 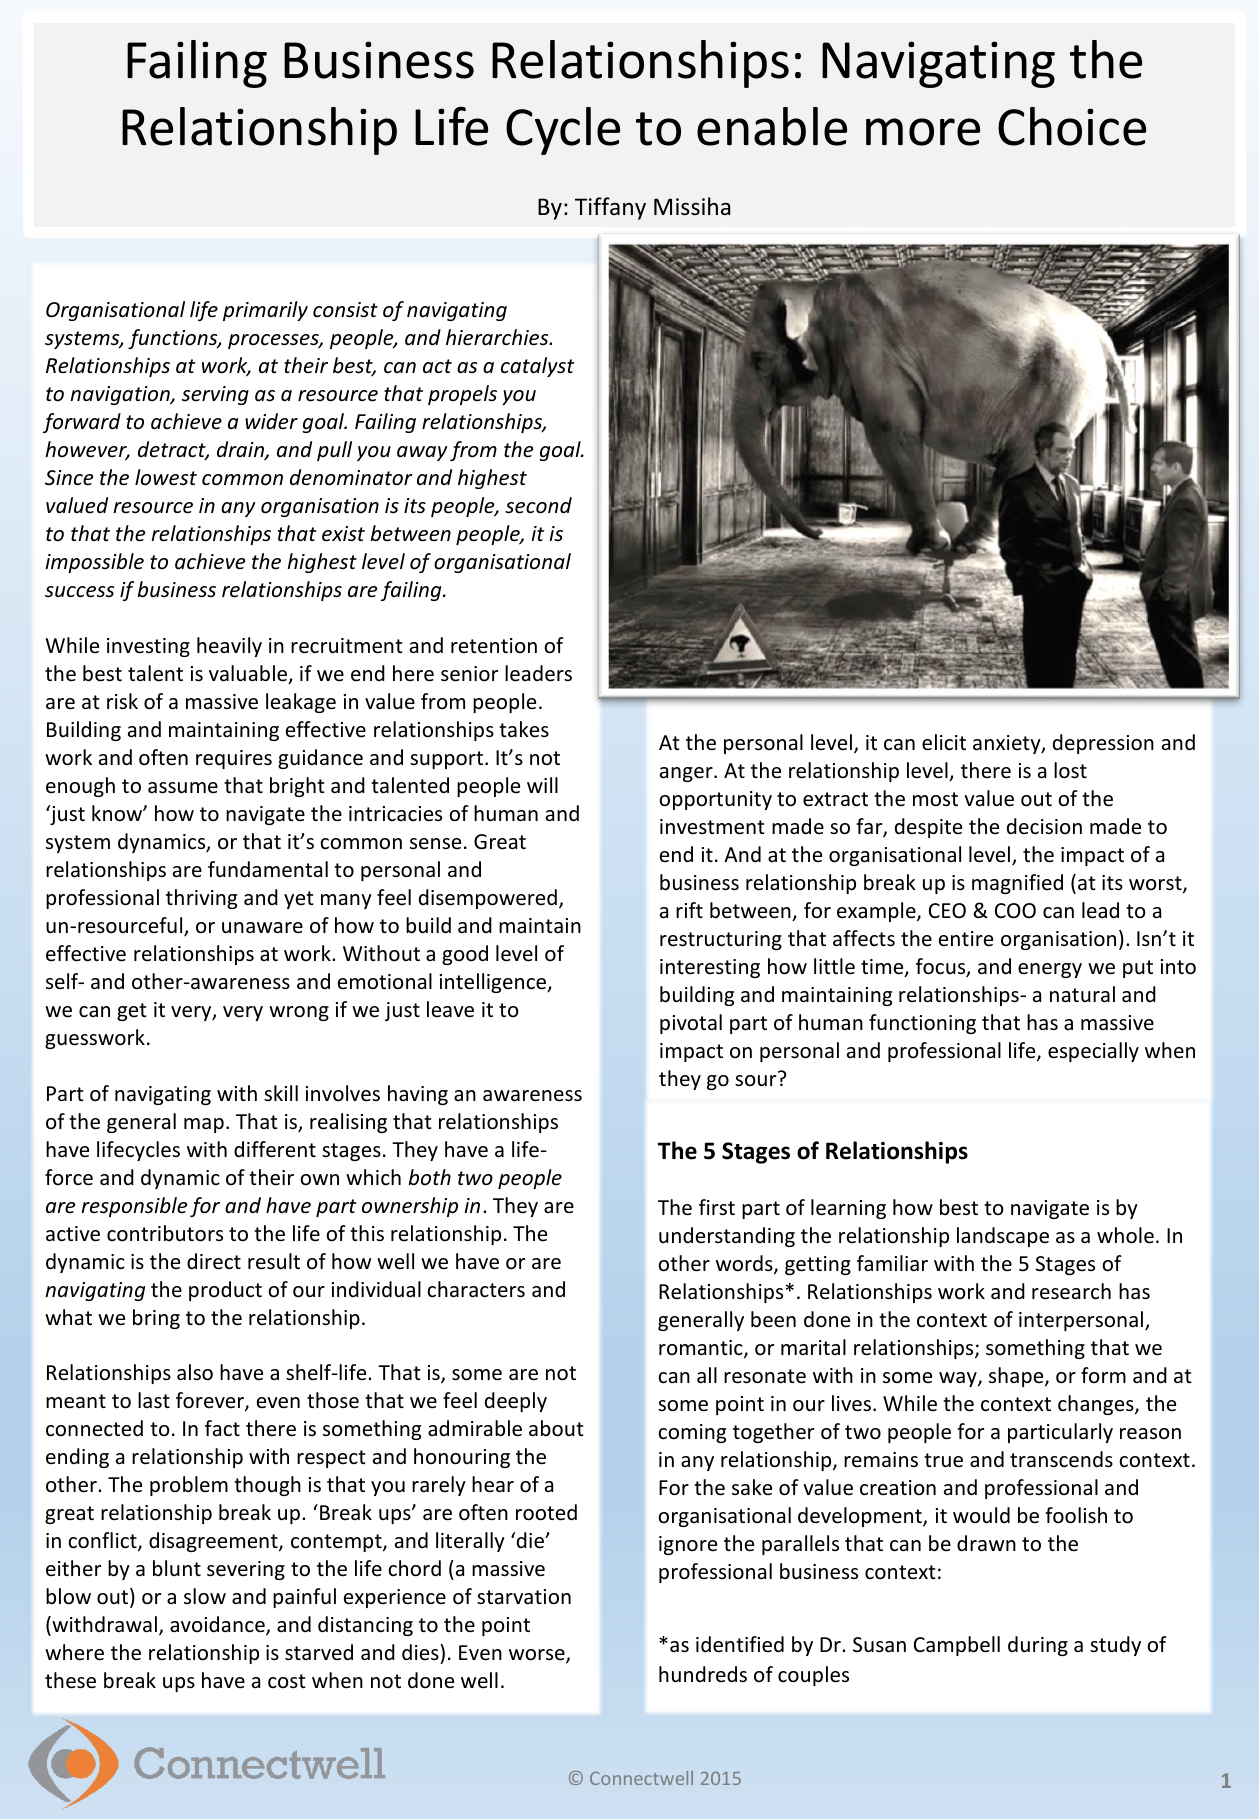 What do you see at coordinates (229, 647) in the screenshot?
I see `heavily` at bounding box center [229, 647].
